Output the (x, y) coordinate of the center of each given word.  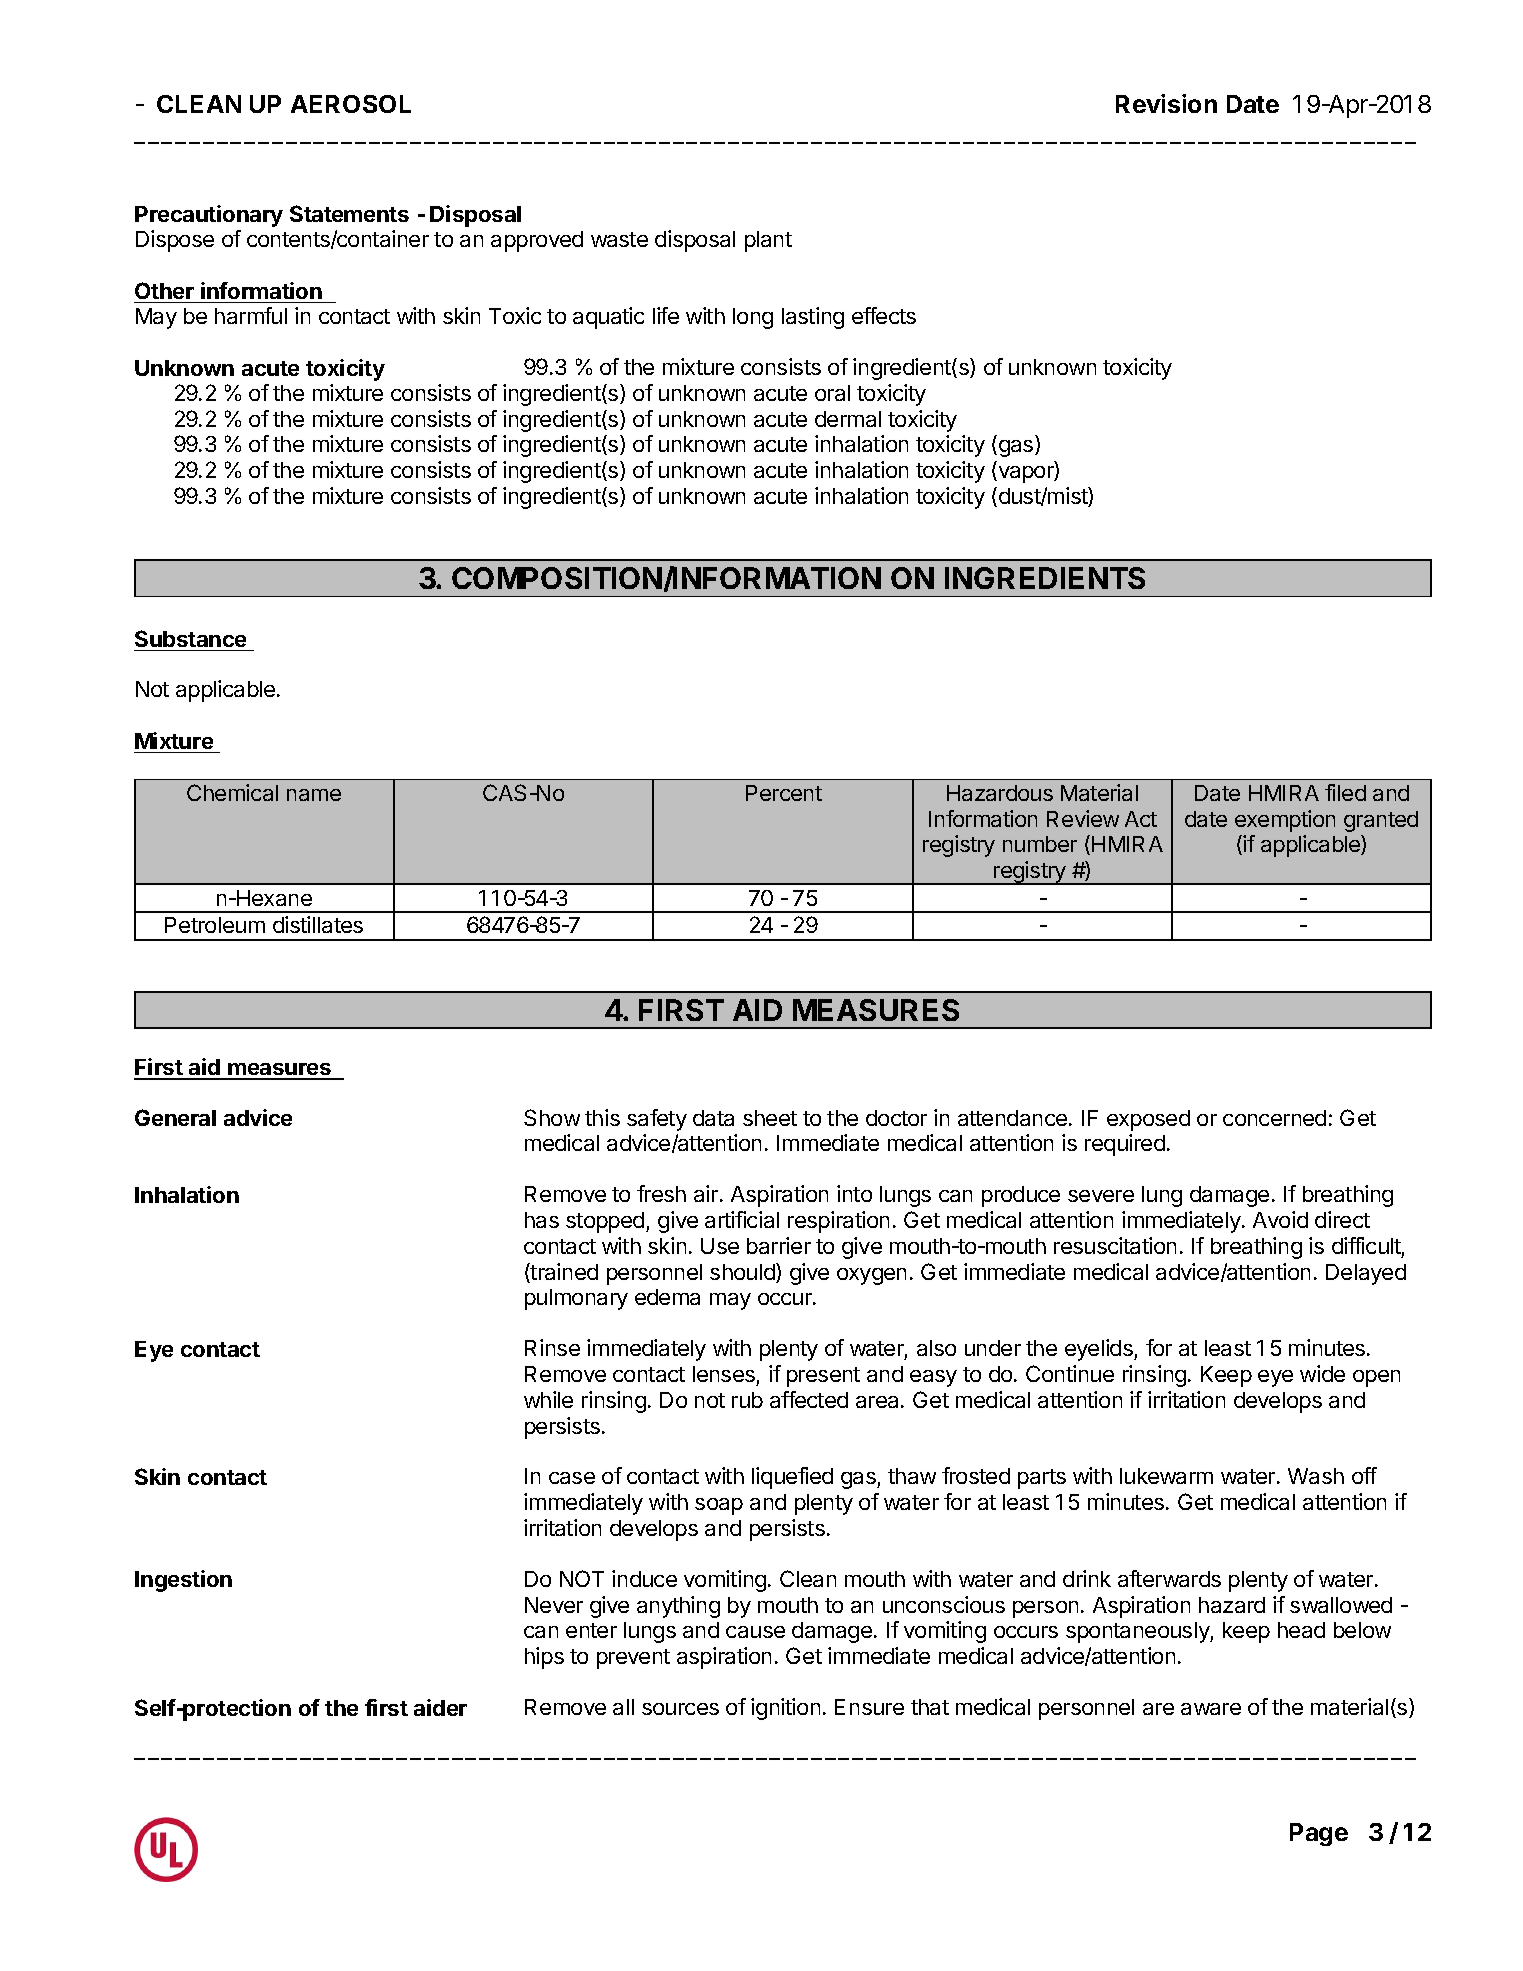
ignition (785, 1709)
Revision (1166, 103)
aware (1211, 1709)
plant (768, 241)
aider (440, 1707)
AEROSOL (351, 104)
